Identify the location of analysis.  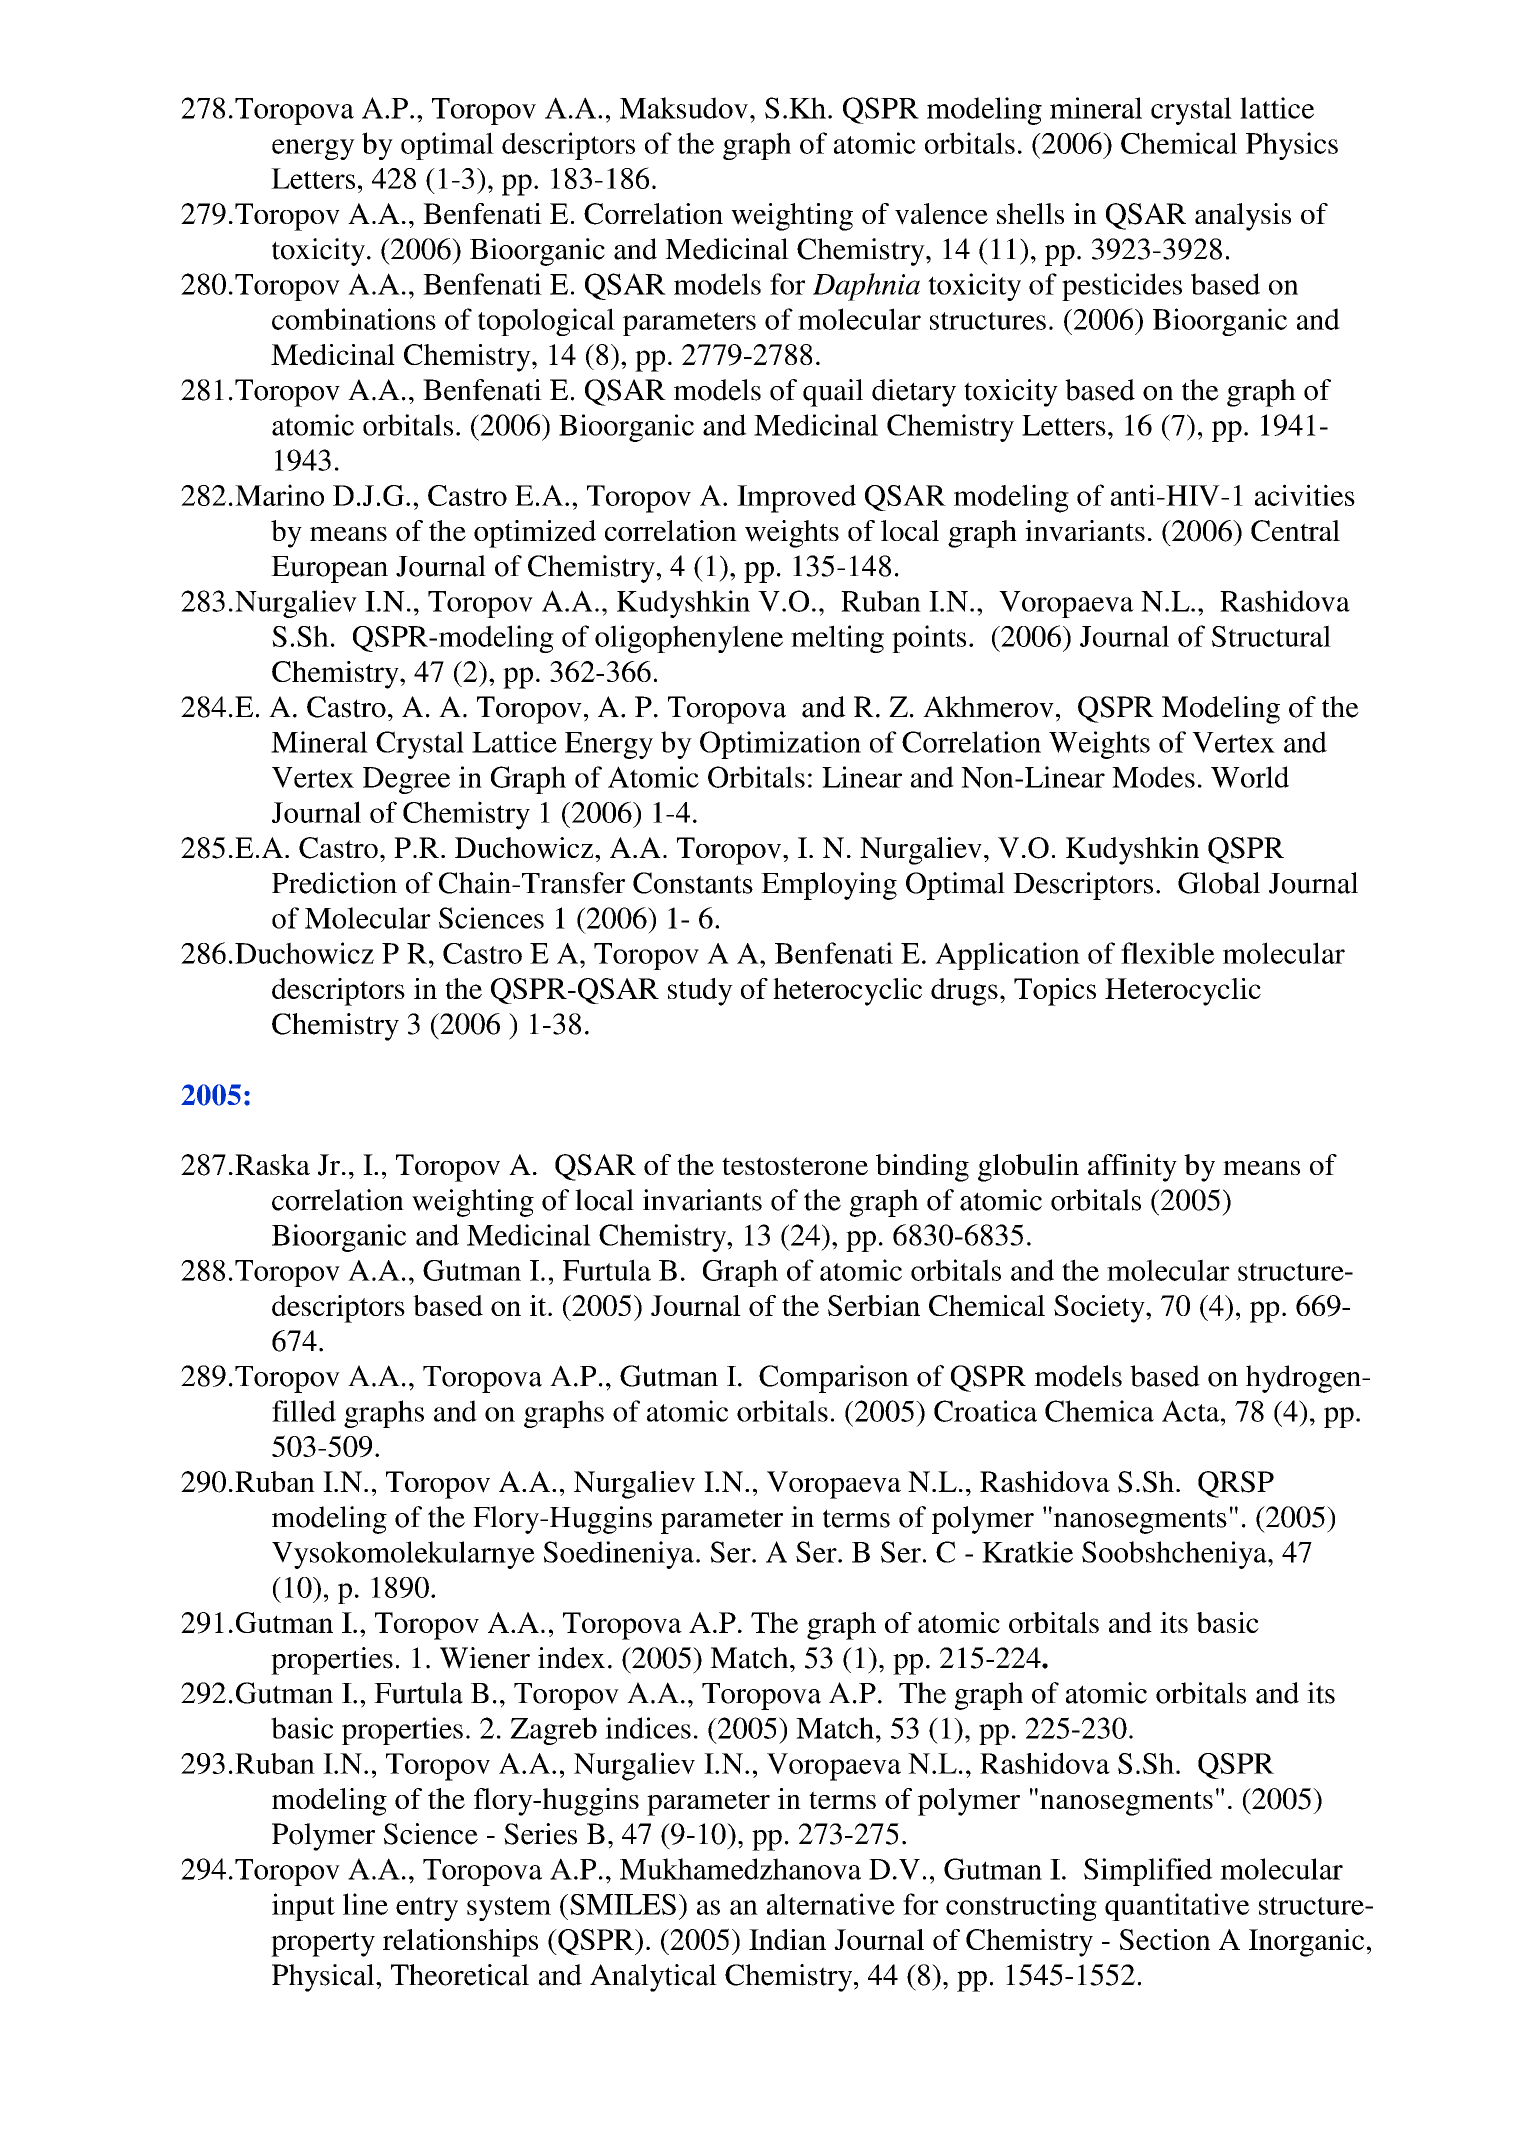
(1243, 217).
